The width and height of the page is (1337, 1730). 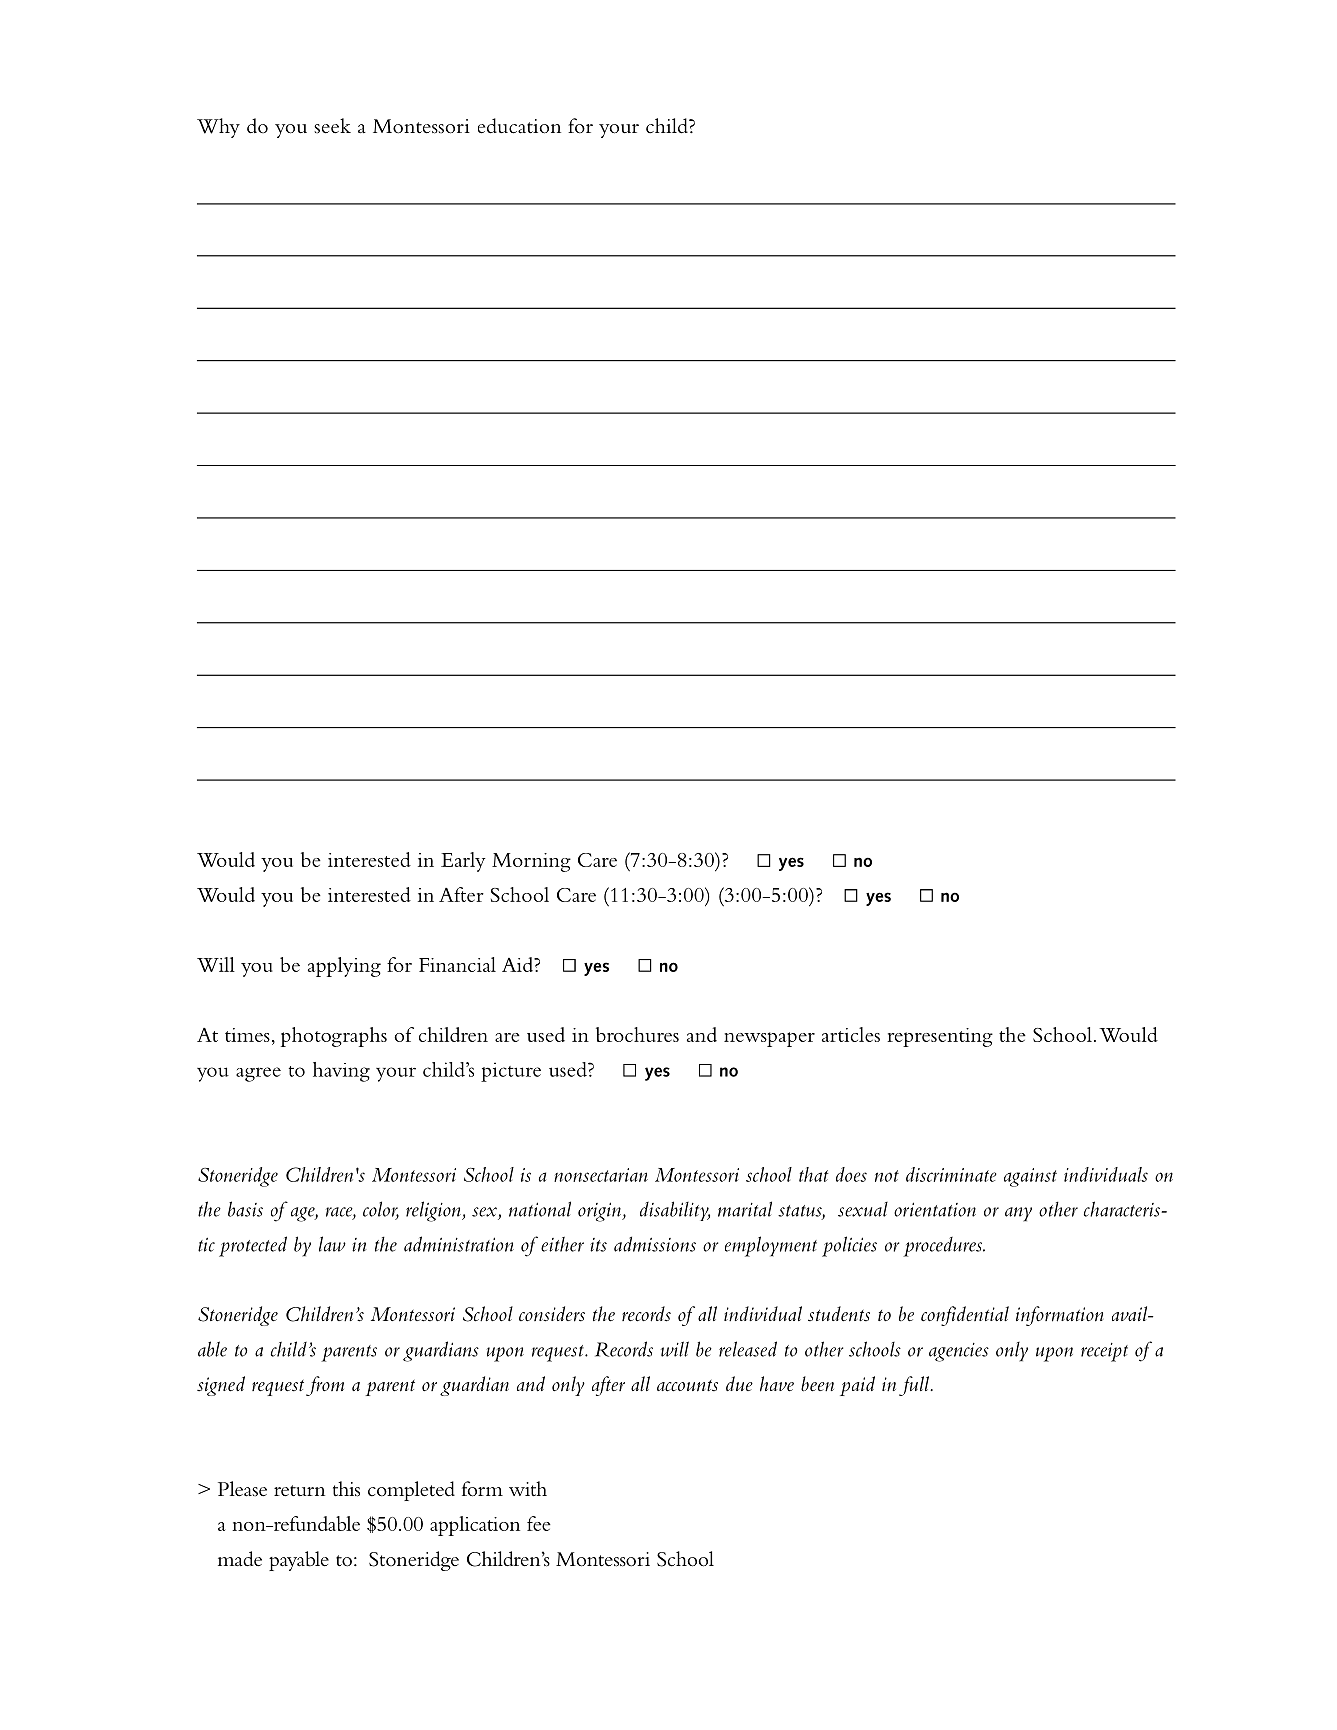 What do you see at coordinates (346, 1489) in the page?
I see `this` at bounding box center [346, 1489].
